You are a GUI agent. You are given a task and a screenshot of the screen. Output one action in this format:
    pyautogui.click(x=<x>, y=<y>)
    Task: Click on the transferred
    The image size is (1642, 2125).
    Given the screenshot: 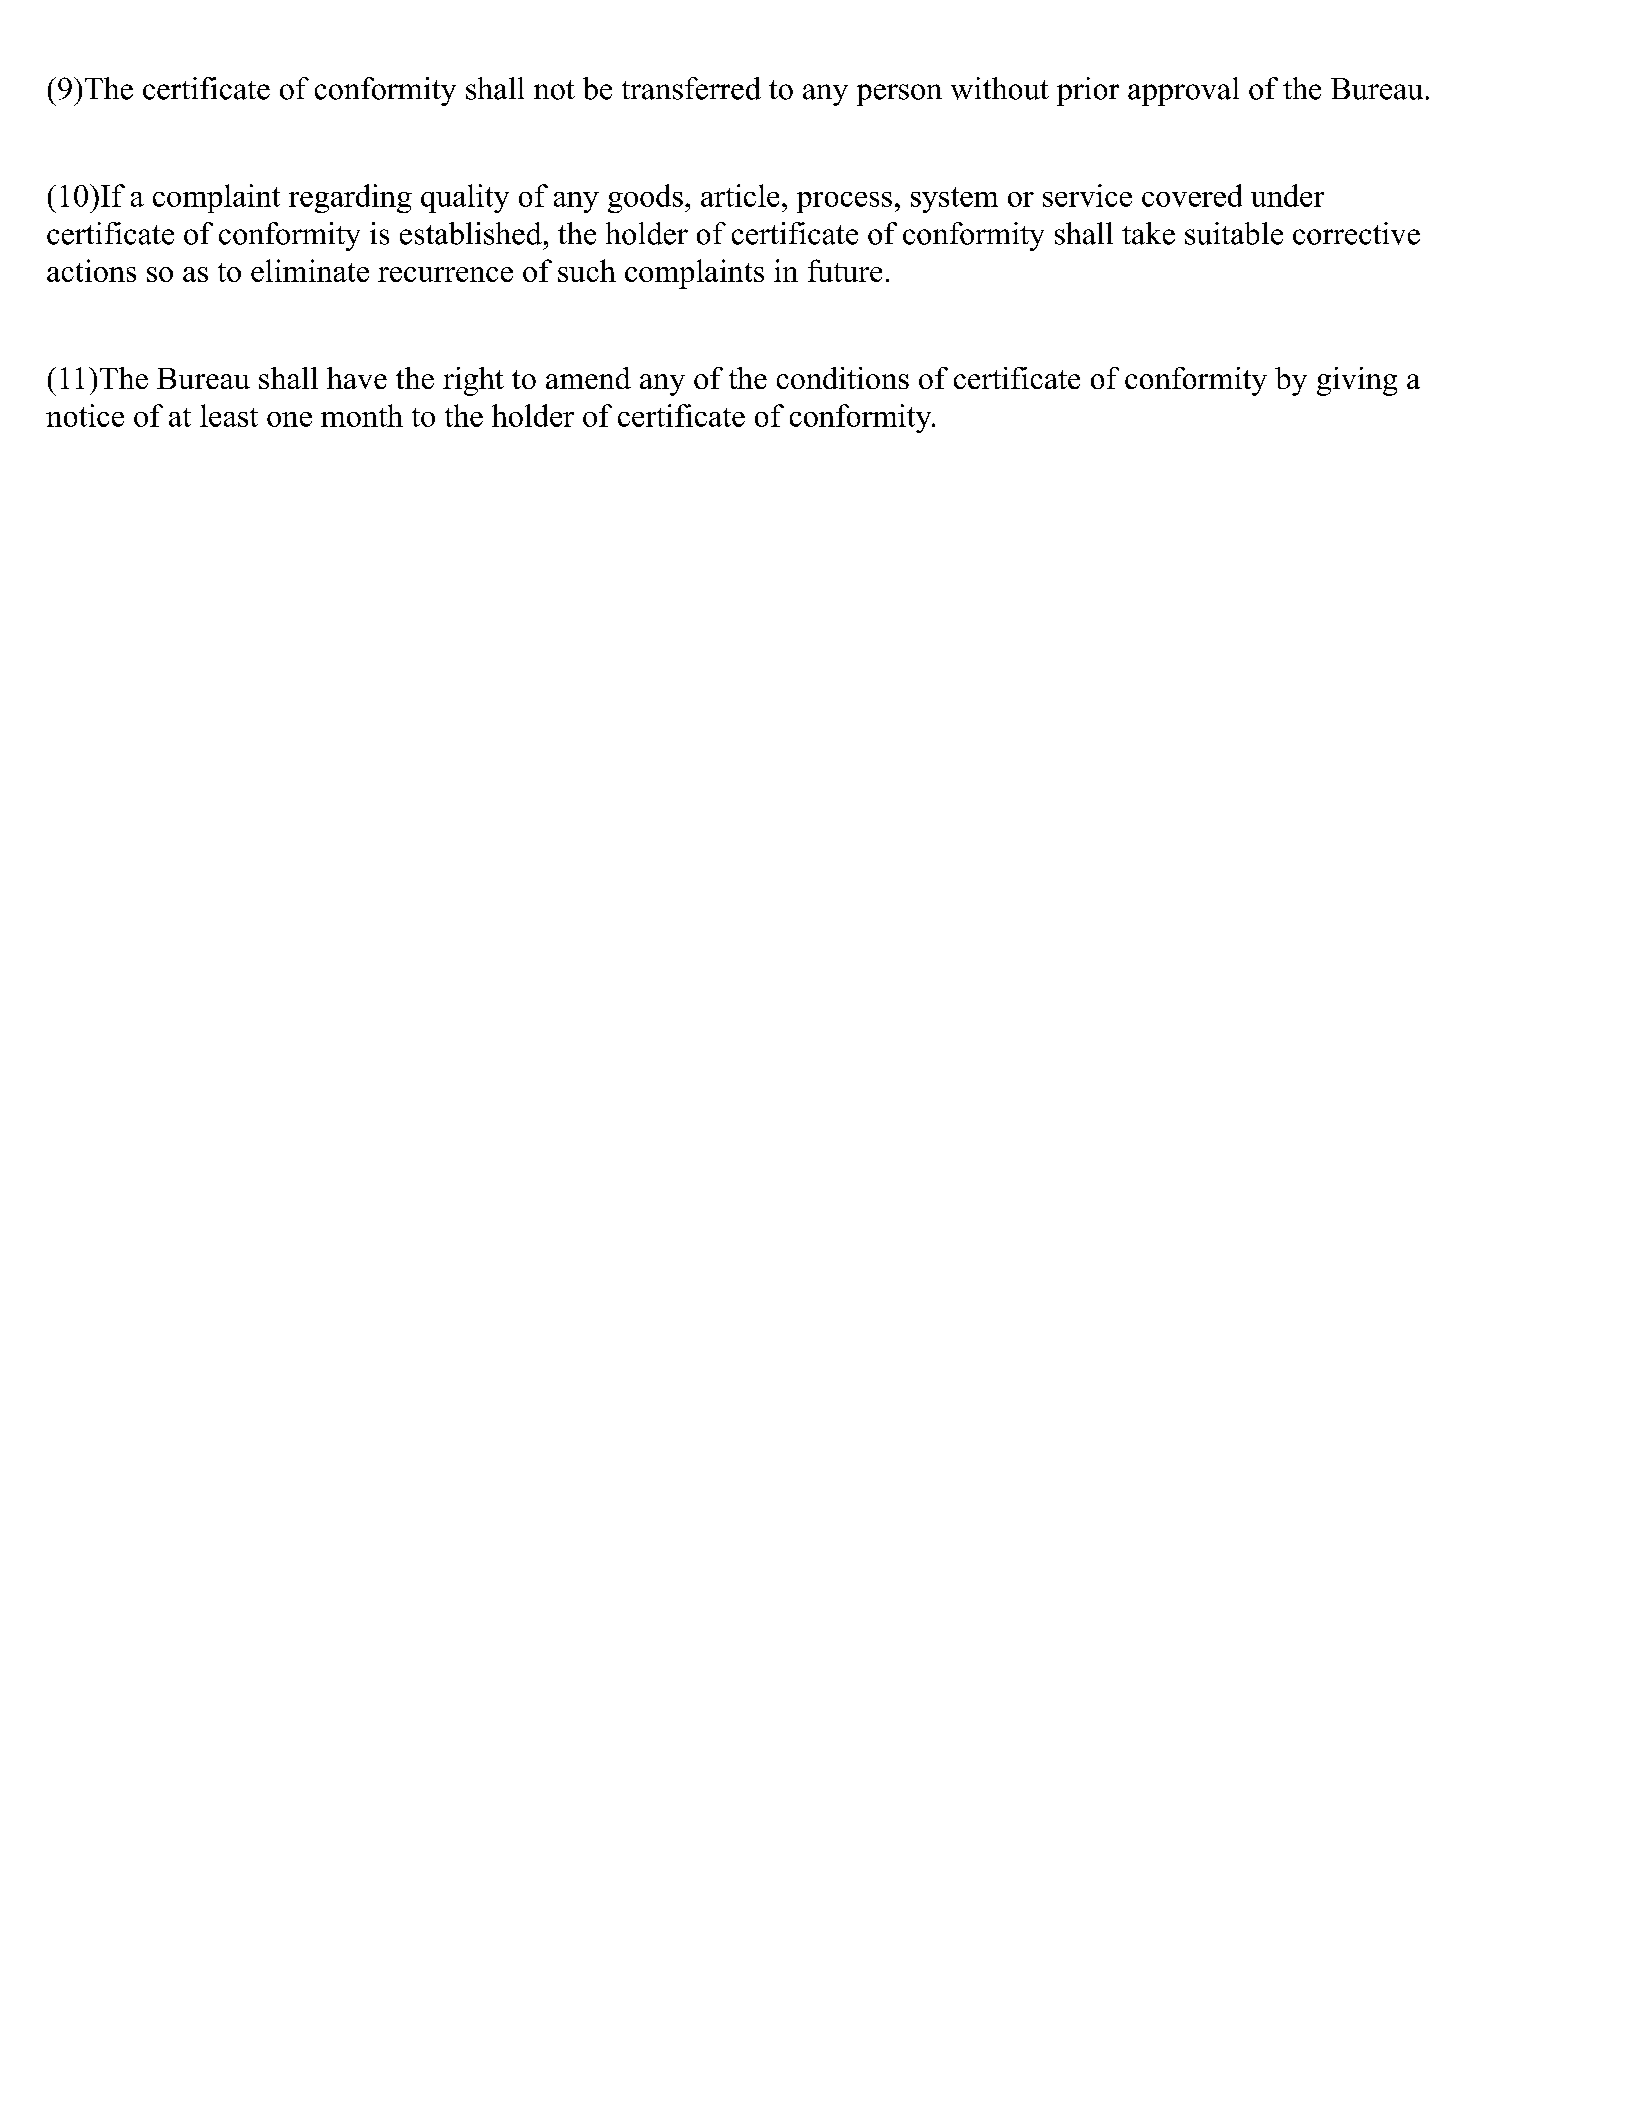 What is the action you would take?
    pyautogui.click(x=691, y=88)
